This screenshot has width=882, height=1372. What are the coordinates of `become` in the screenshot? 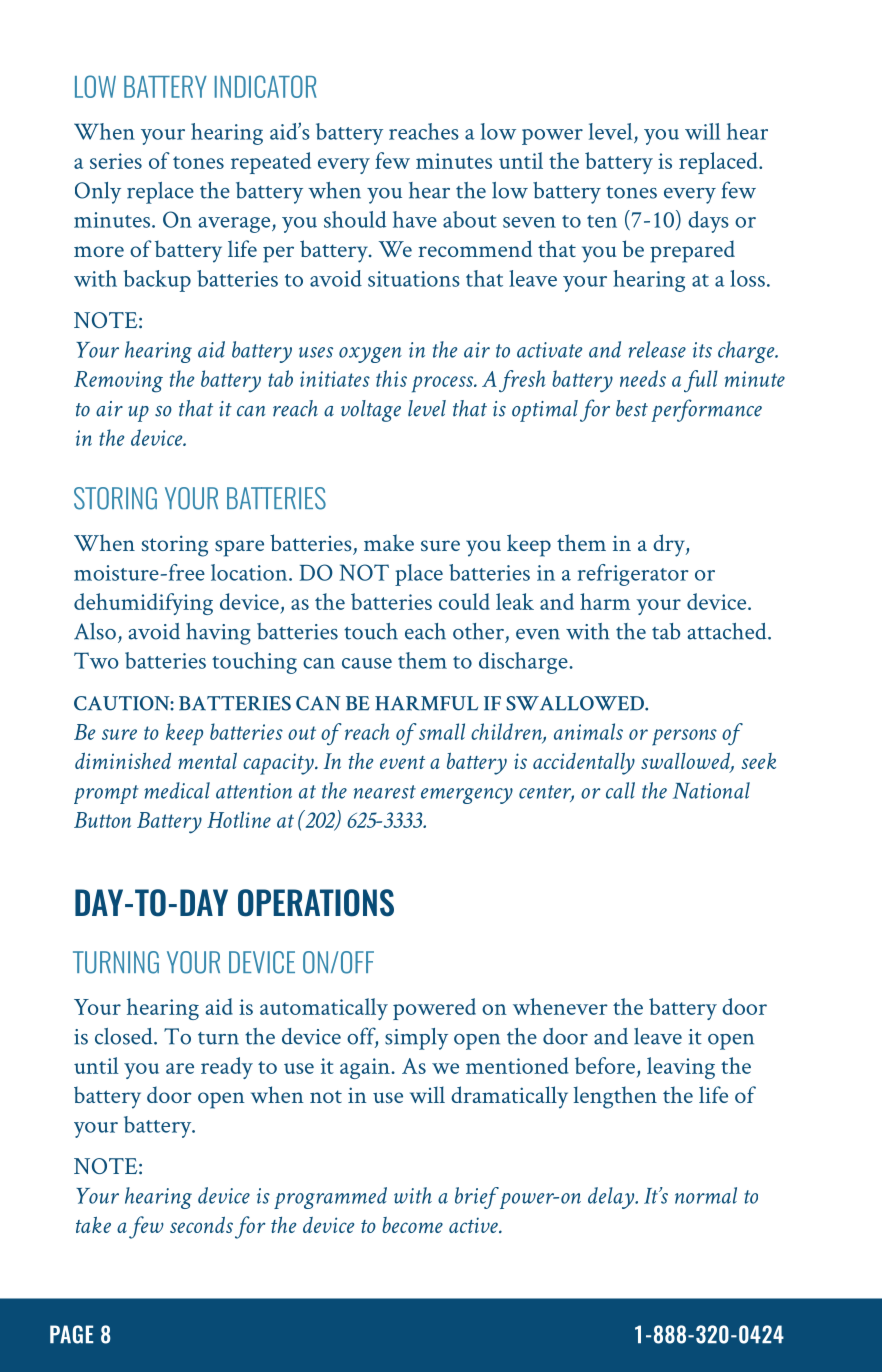 It's located at (412, 1225).
